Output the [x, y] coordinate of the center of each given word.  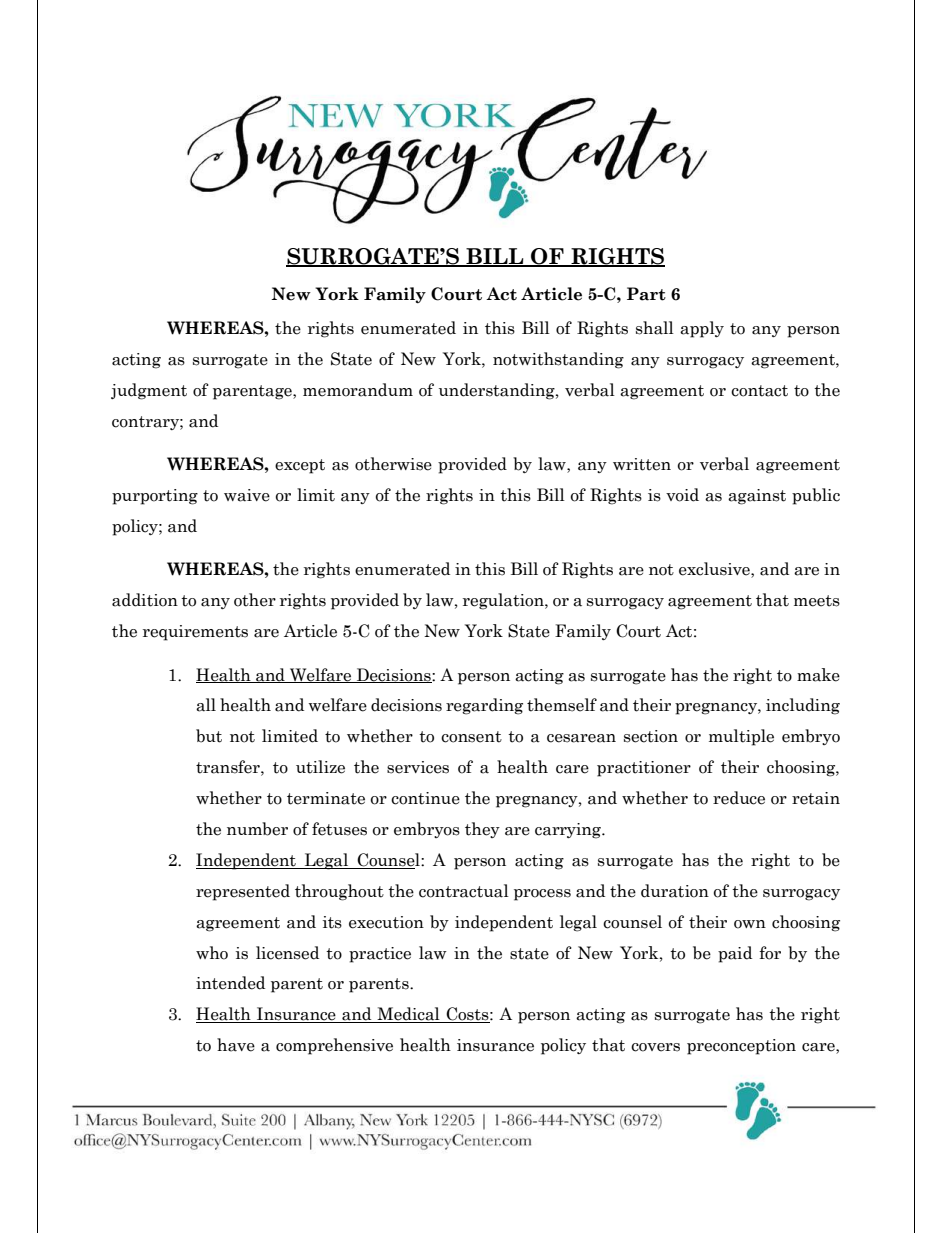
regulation [504, 601]
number [257, 829]
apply [702, 329]
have [236, 1045]
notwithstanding [558, 360]
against [757, 497]
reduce [739, 798]
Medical [408, 1015]
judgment [149, 391]
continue [425, 798]
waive [247, 495]
